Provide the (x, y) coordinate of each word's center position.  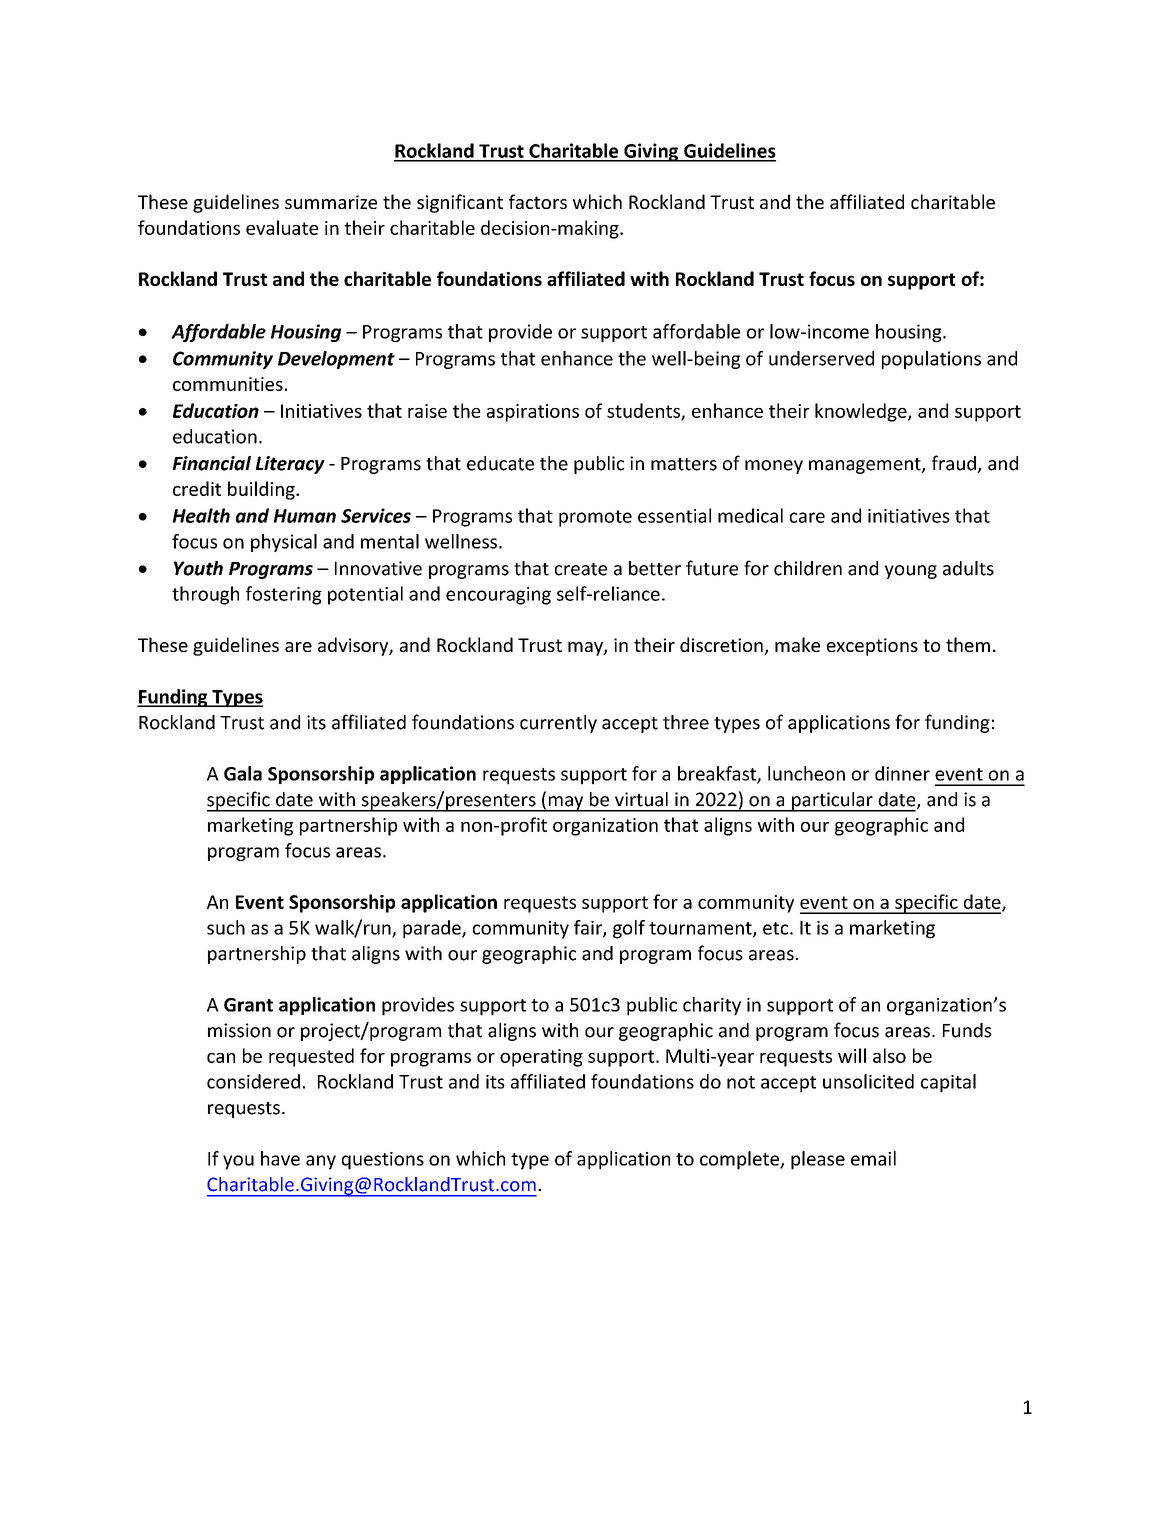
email (873, 1158)
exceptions (872, 647)
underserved (821, 358)
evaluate (282, 227)
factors (538, 201)
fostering (284, 595)
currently (558, 724)
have (280, 1158)
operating (541, 1058)
